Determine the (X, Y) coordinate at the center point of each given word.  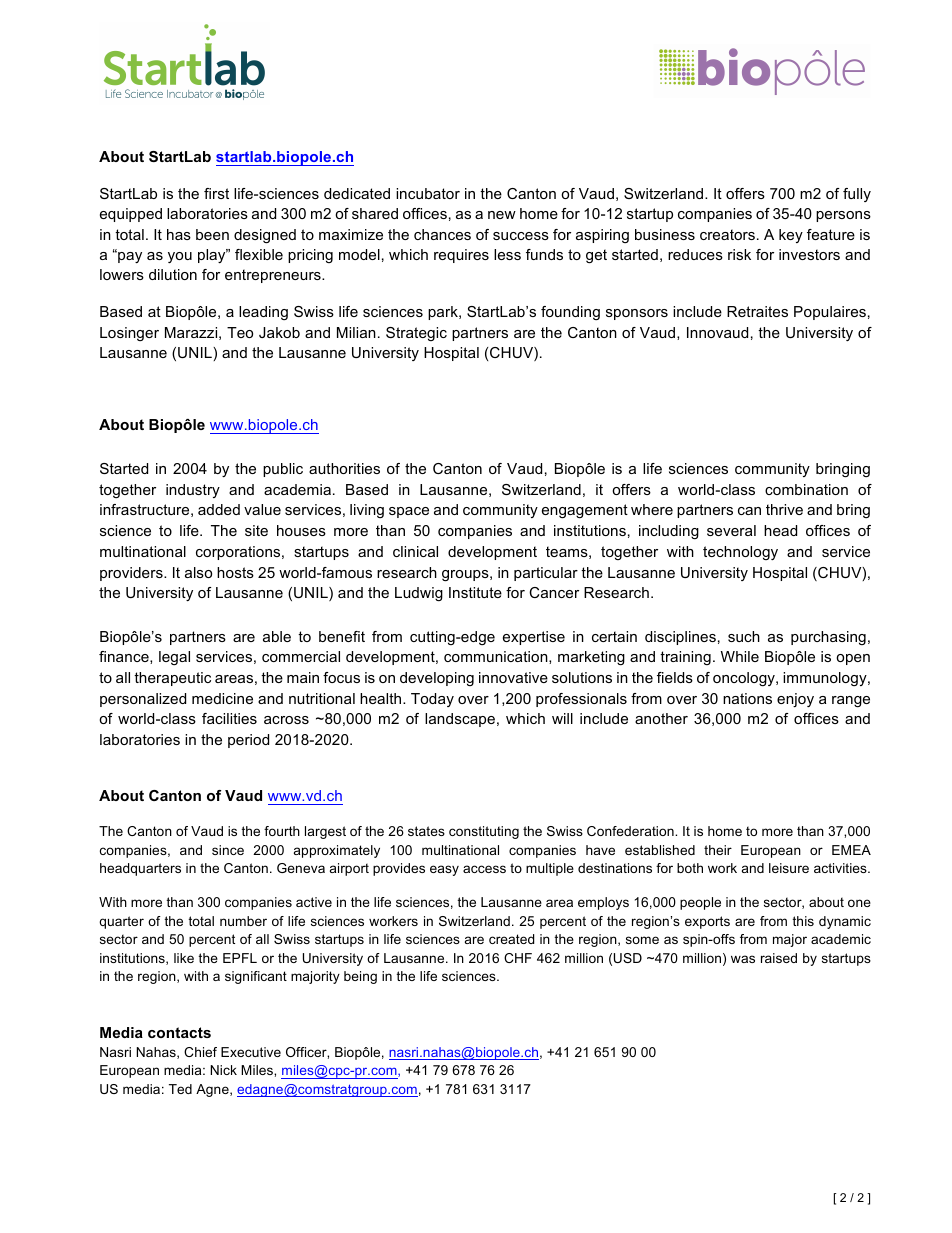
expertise (534, 638)
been (212, 234)
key (791, 236)
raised (779, 958)
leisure (789, 868)
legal (174, 658)
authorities (344, 468)
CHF (518, 958)
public (283, 470)
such (744, 636)
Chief (200, 1052)
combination (806, 489)
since (228, 850)
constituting (484, 832)
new (502, 215)
